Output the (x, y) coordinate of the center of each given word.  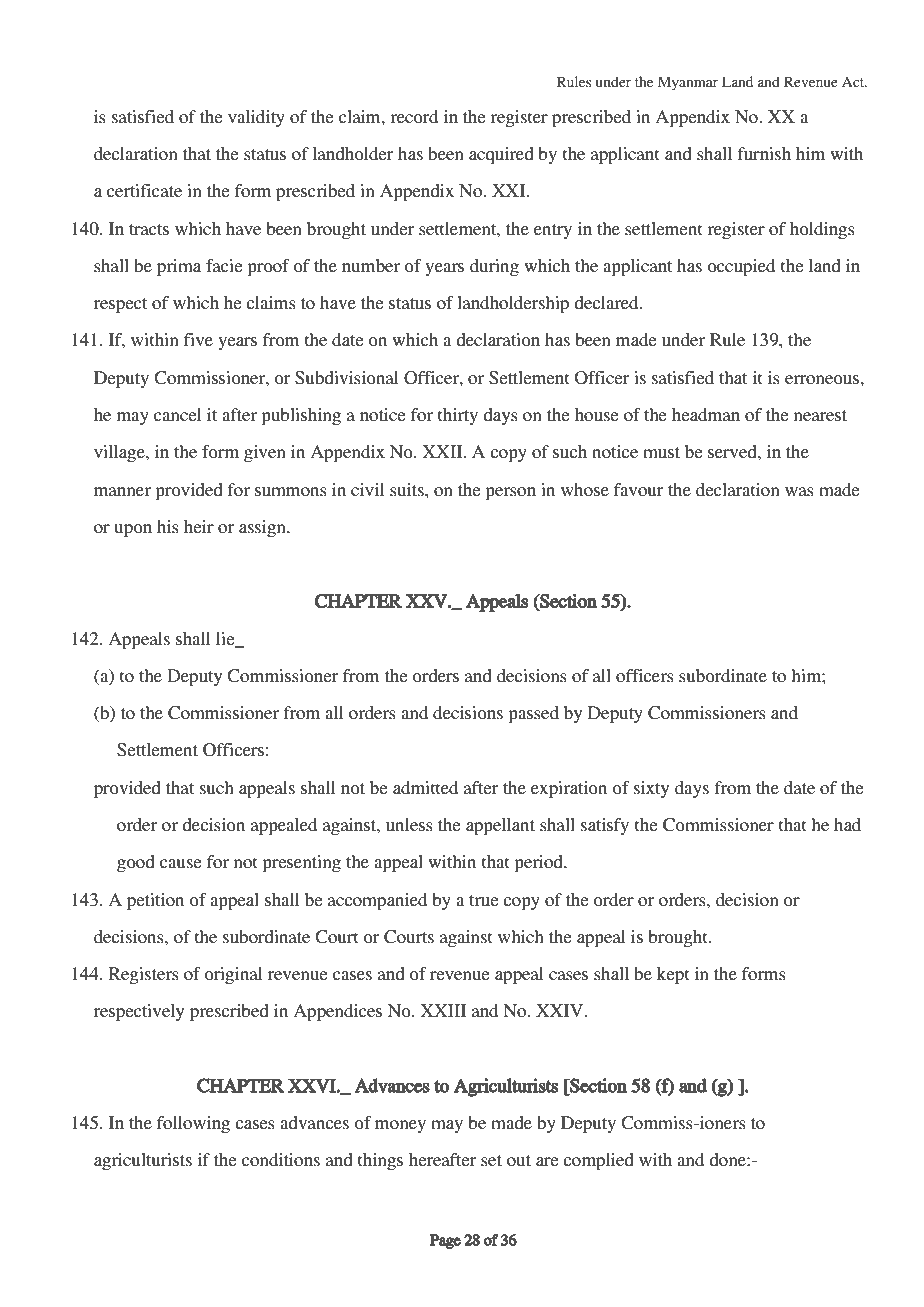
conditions (281, 1159)
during (494, 267)
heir (199, 526)
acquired (501, 155)
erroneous (823, 379)
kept (673, 975)
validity (256, 118)
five (198, 339)
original (233, 975)
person (510, 493)
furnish (764, 153)
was (799, 491)
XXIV (561, 1010)
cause (181, 863)
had (847, 824)
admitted (425, 787)
